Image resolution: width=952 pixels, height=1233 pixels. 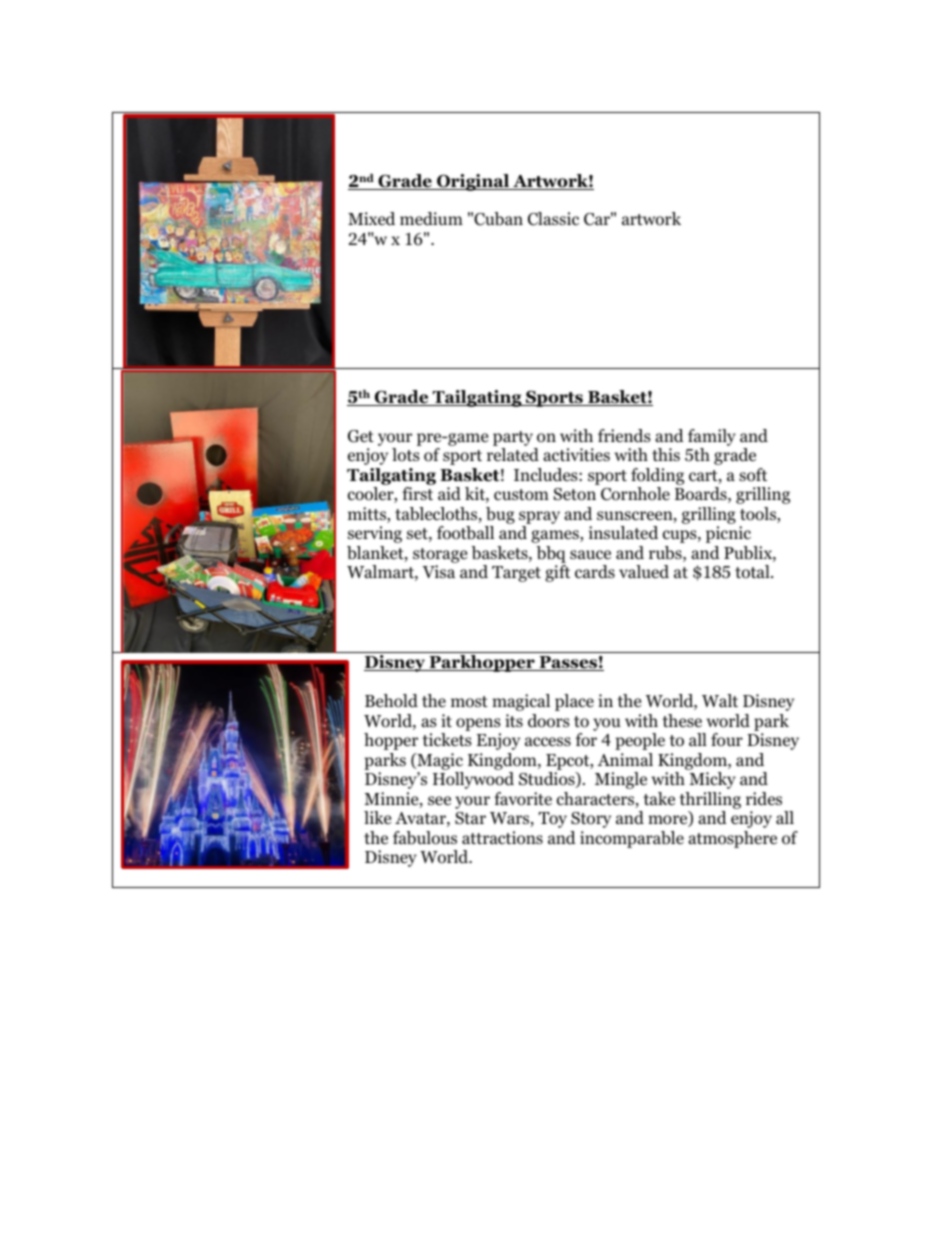 What do you see at coordinates (473, 182) in the screenshot?
I see `Original` at bounding box center [473, 182].
